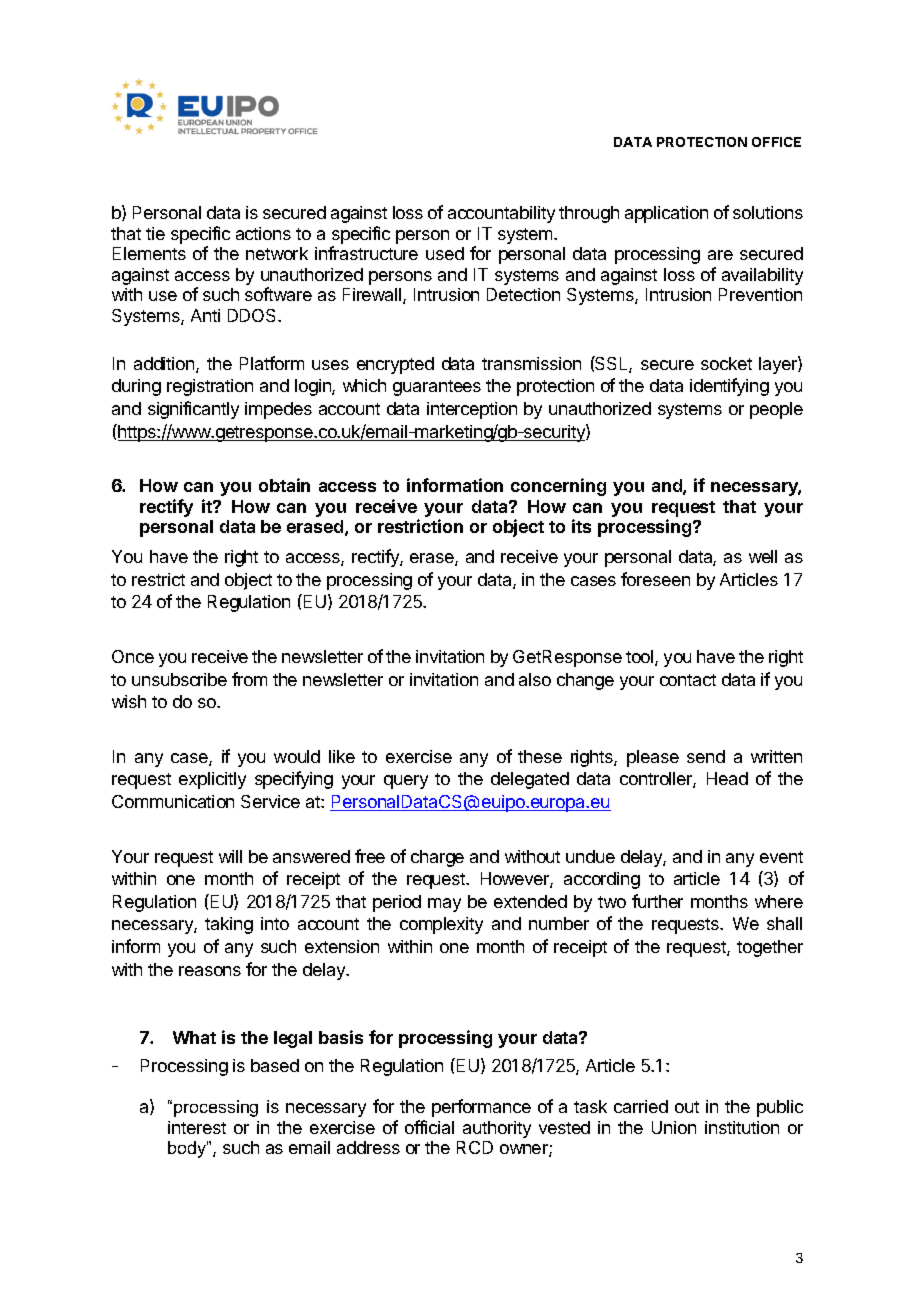 This image has width=924, height=1309. What do you see at coordinates (674, 1127) in the image?
I see `Union` at bounding box center [674, 1127].
